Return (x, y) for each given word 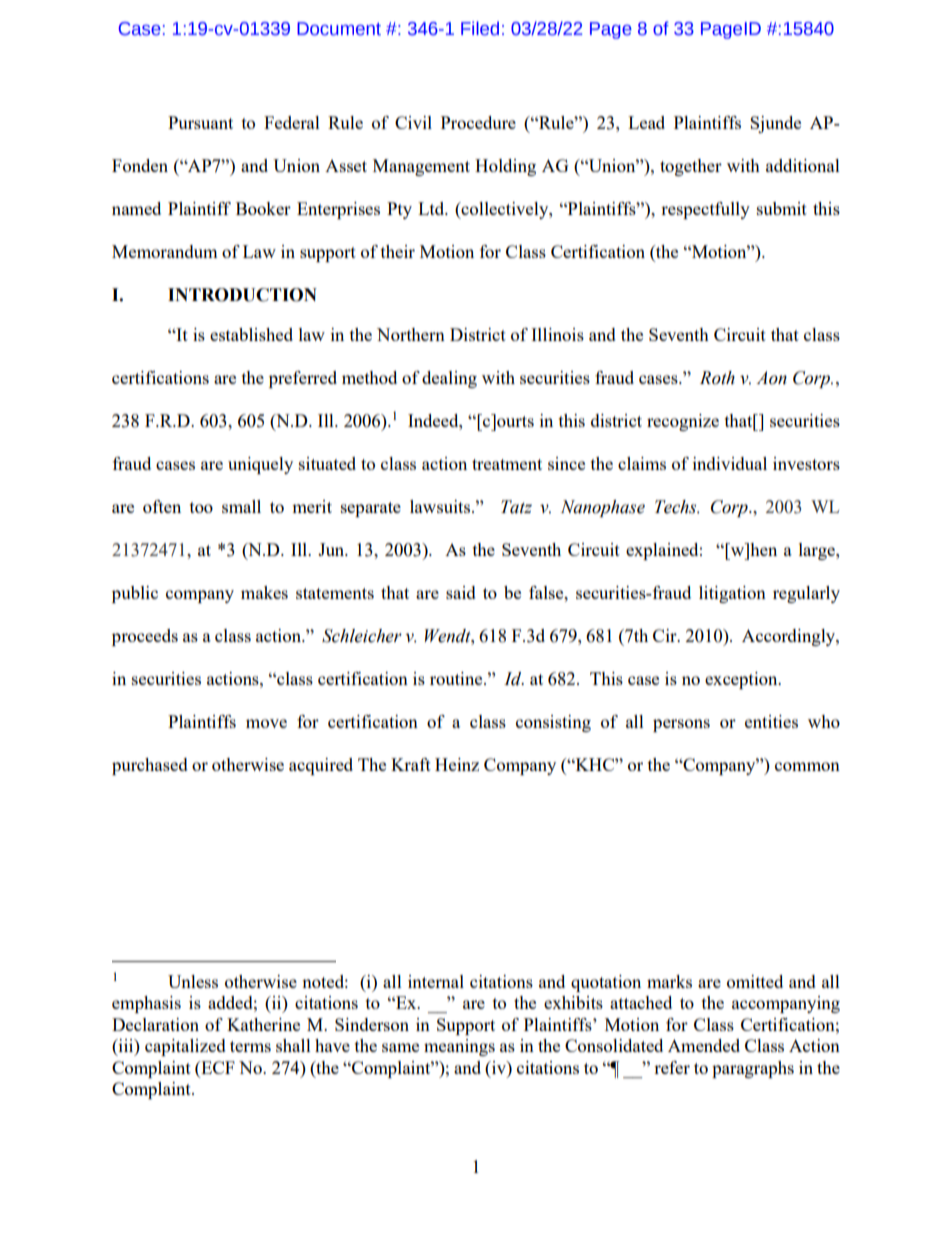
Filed (480, 28)
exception (742, 680)
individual (730, 463)
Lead (646, 122)
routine (457, 678)
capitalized (185, 1047)
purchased (150, 766)
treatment (507, 464)
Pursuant (200, 122)
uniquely (260, 465)
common (807, 766)
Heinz (457, 764)
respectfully (705, 210)
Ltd (432, 208)
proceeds (145, 637)
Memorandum (165, 251)
